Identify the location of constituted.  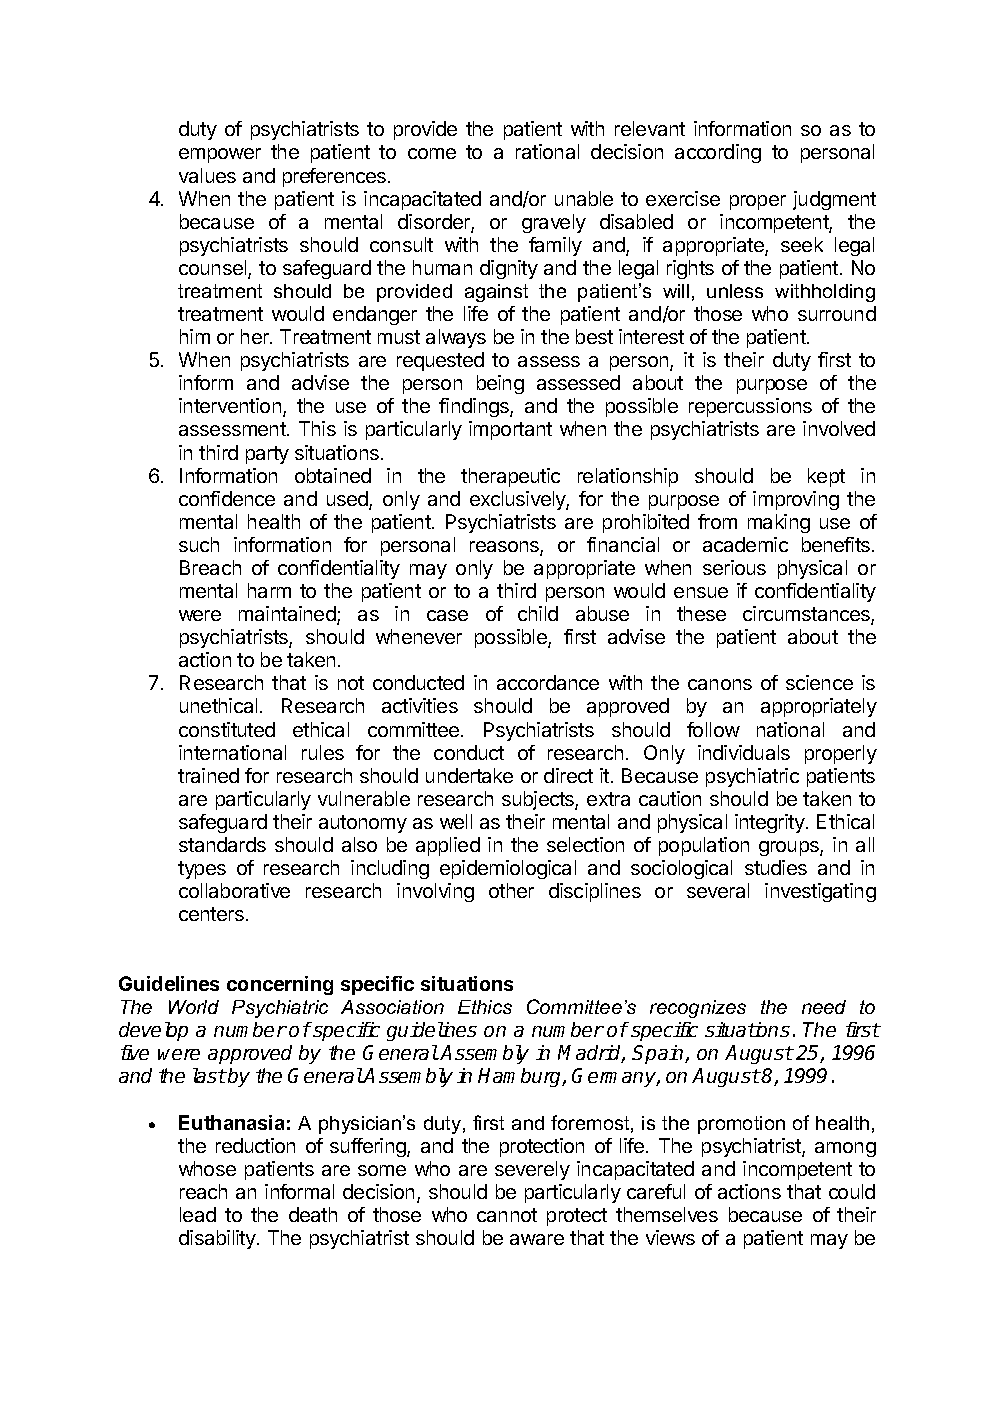
(227, 729).
